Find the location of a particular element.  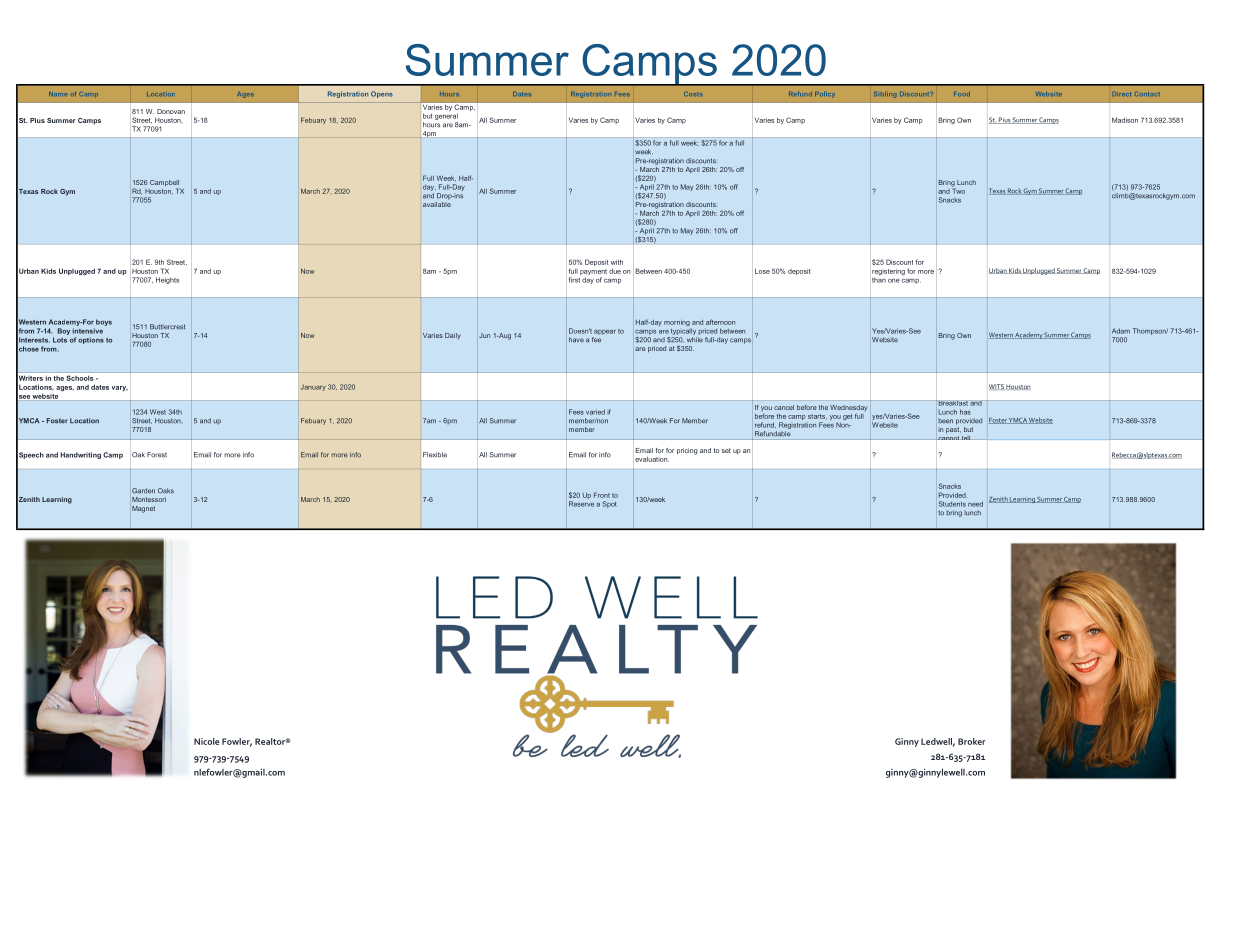

Donovan is located at coordinates (171, 111).
